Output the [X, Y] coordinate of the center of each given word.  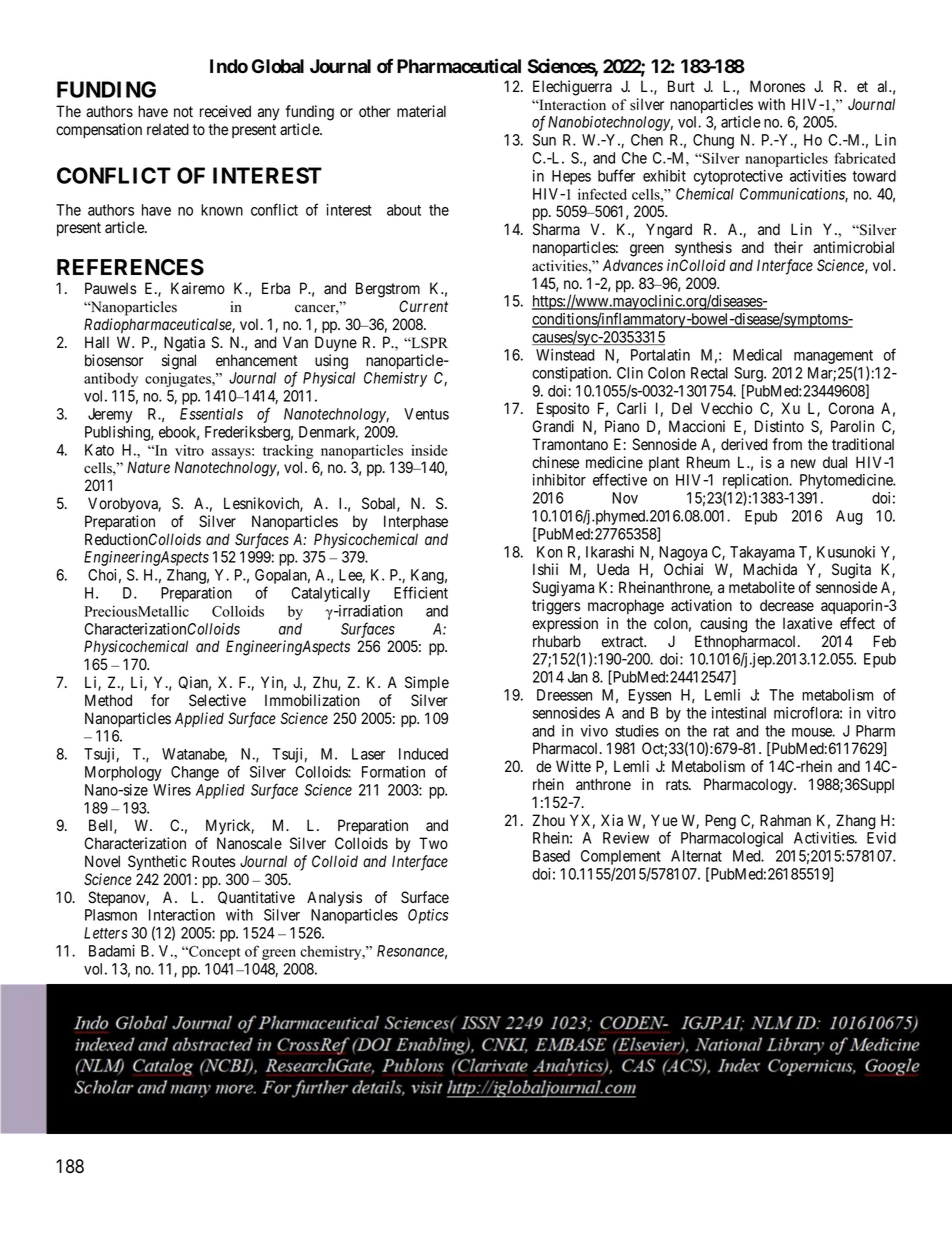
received [225, 111]
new [803, 463]
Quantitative [256, 897]
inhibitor [559, 480]
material [421, 111]
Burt [681, 86]
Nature [148, 467]
